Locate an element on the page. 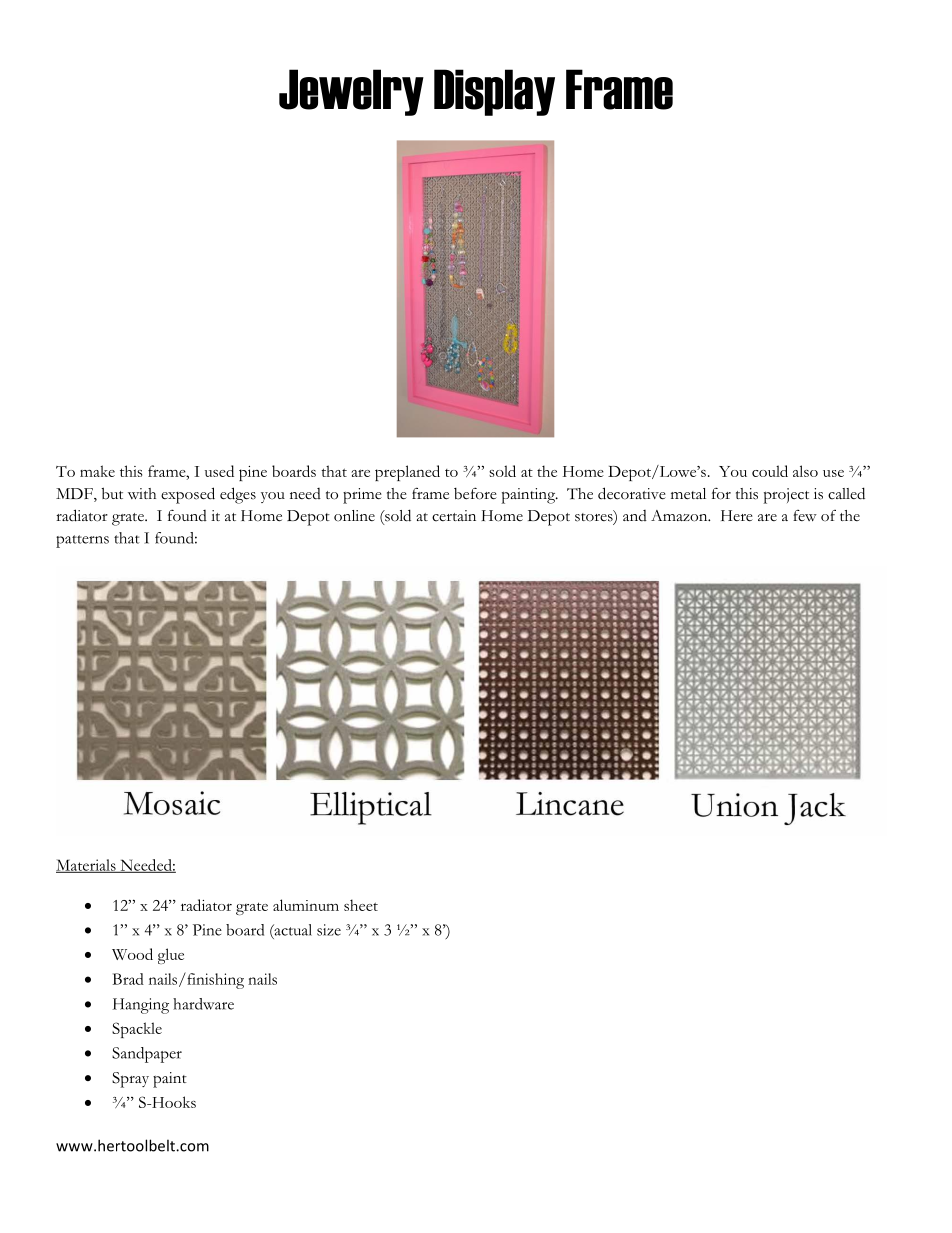 Image resolution: width=952 pixels, height=1233 pixels. Jewelry is located at coordinates (351, 92).
